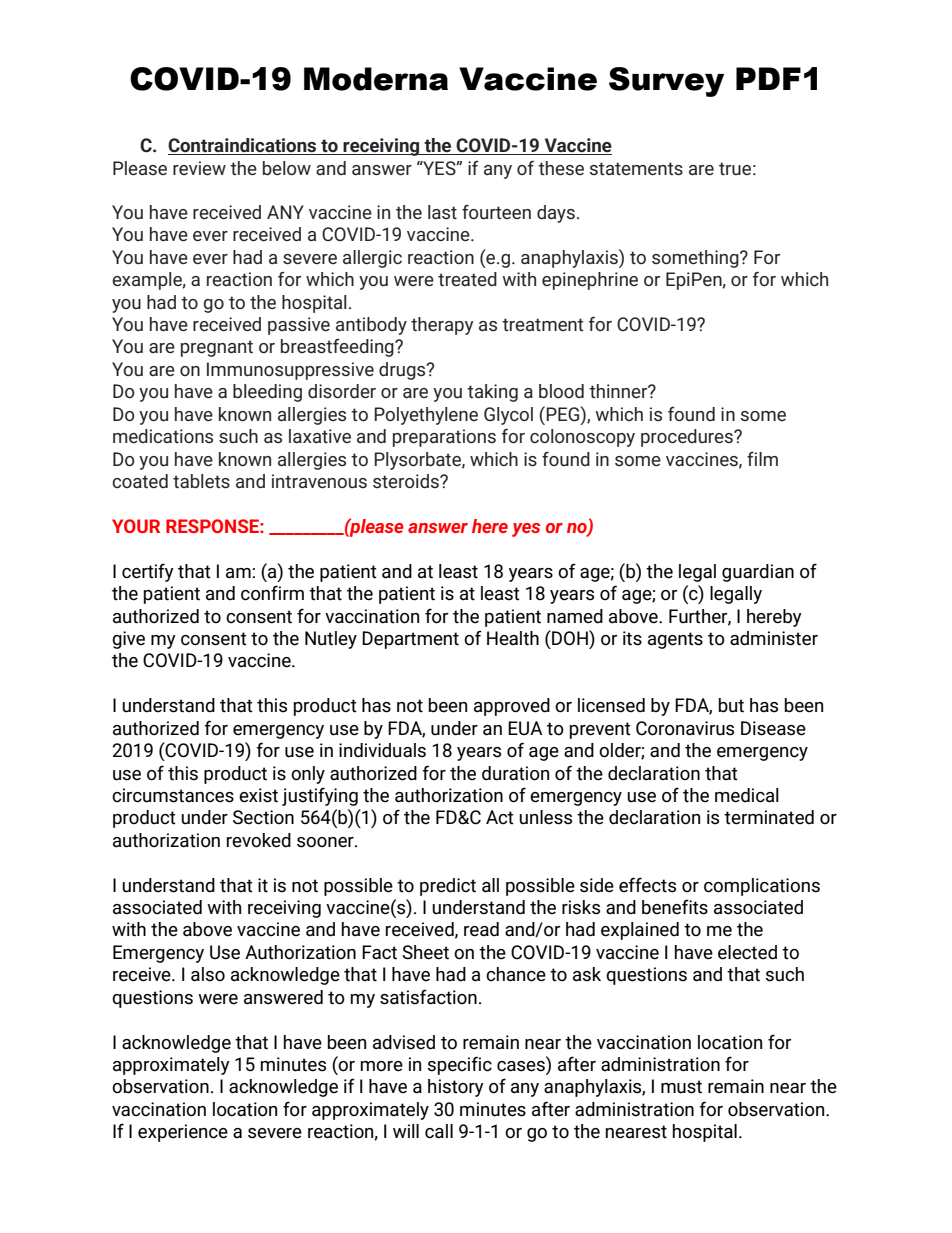  What do you see at coordinates (272, 593) in the page?
I see `confirm` at bounding box center [272, 593].
